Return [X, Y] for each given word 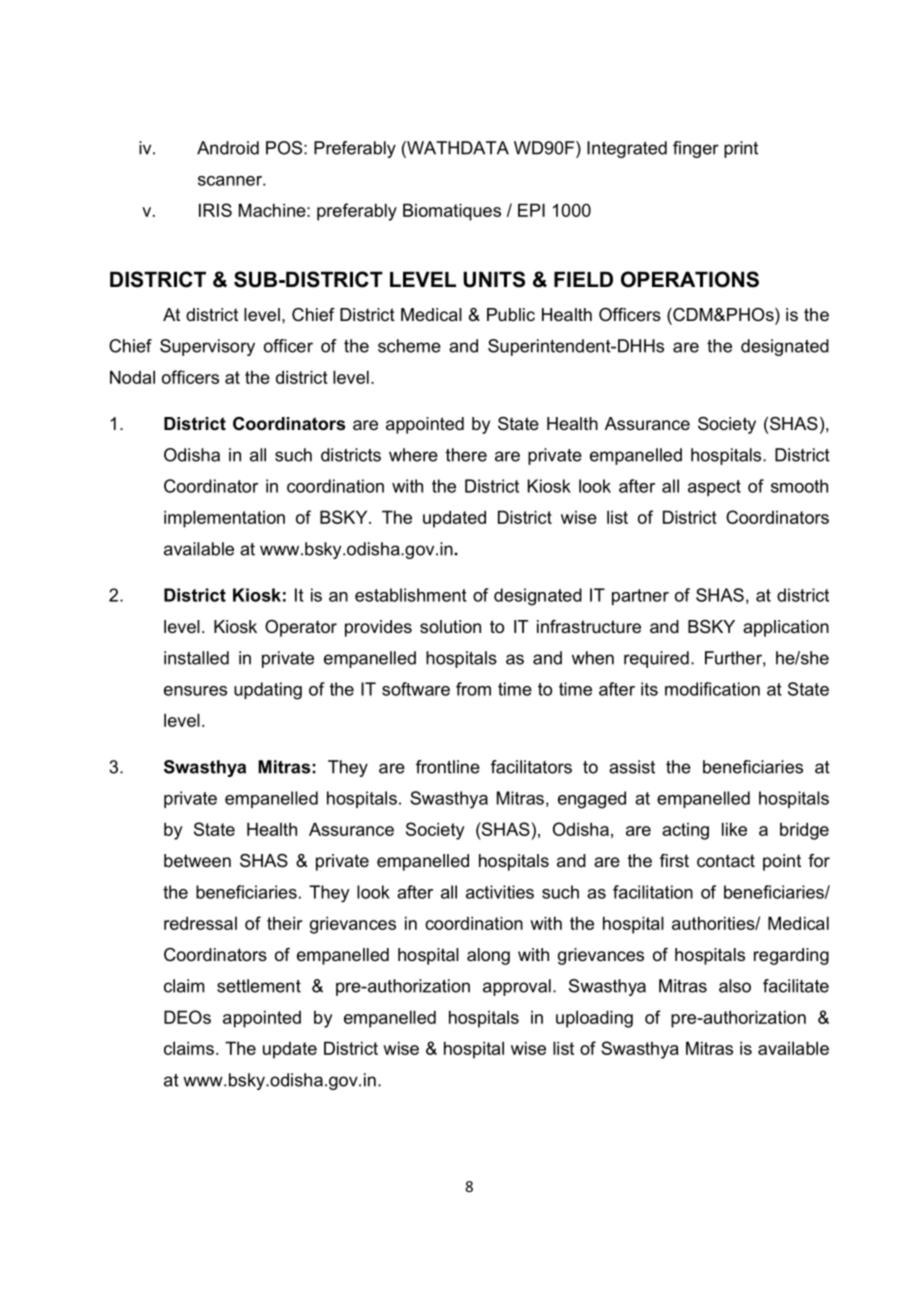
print [741, 149]
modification [712, 689]
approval [517, 987]
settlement [259, 986]
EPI [531, 210]
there [466, 455]
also [735, 986]
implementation [224, 519]
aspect [714, 488]
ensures [195, 691]
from [473, 689]
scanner [231, 181]
